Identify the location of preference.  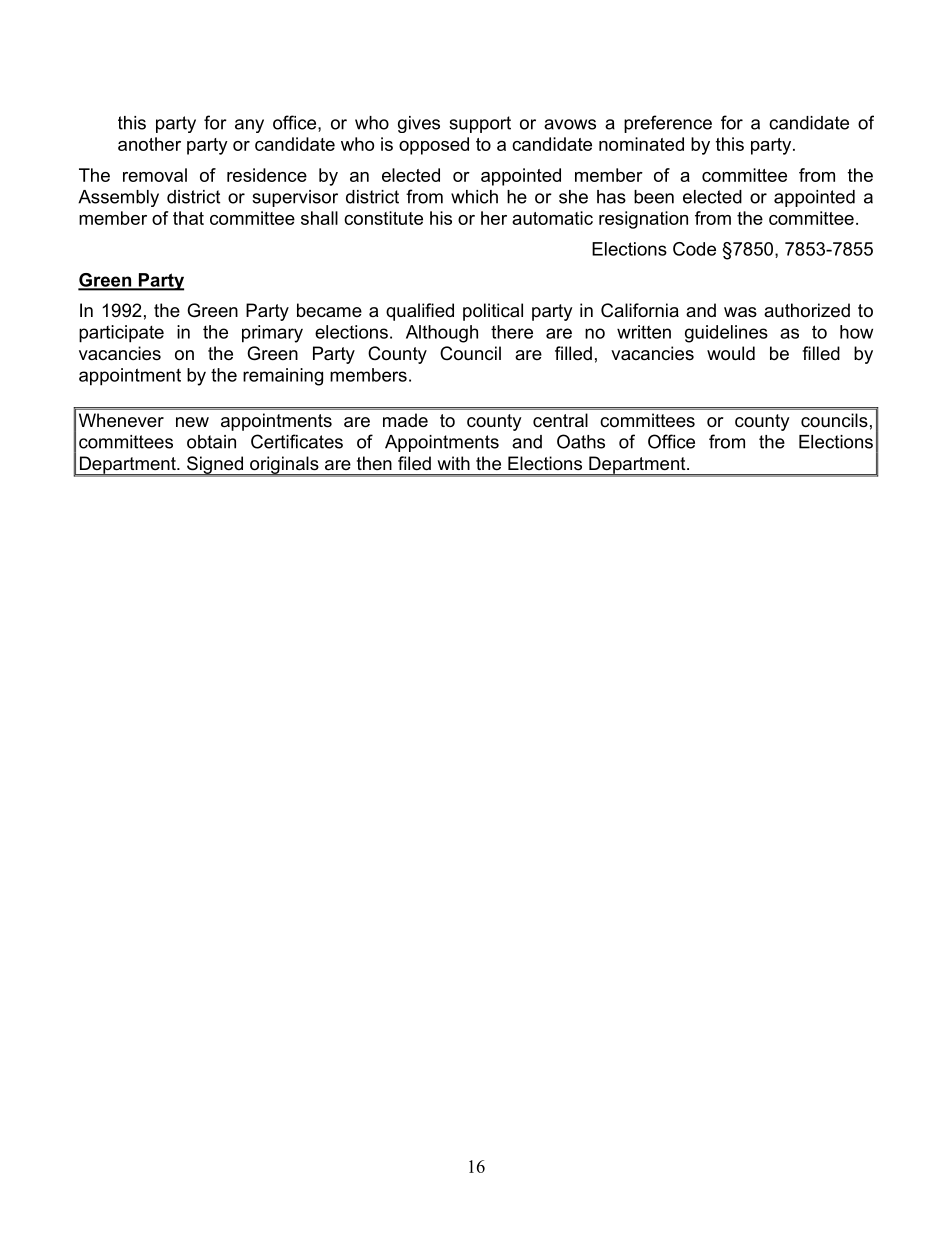
(668, 124).
